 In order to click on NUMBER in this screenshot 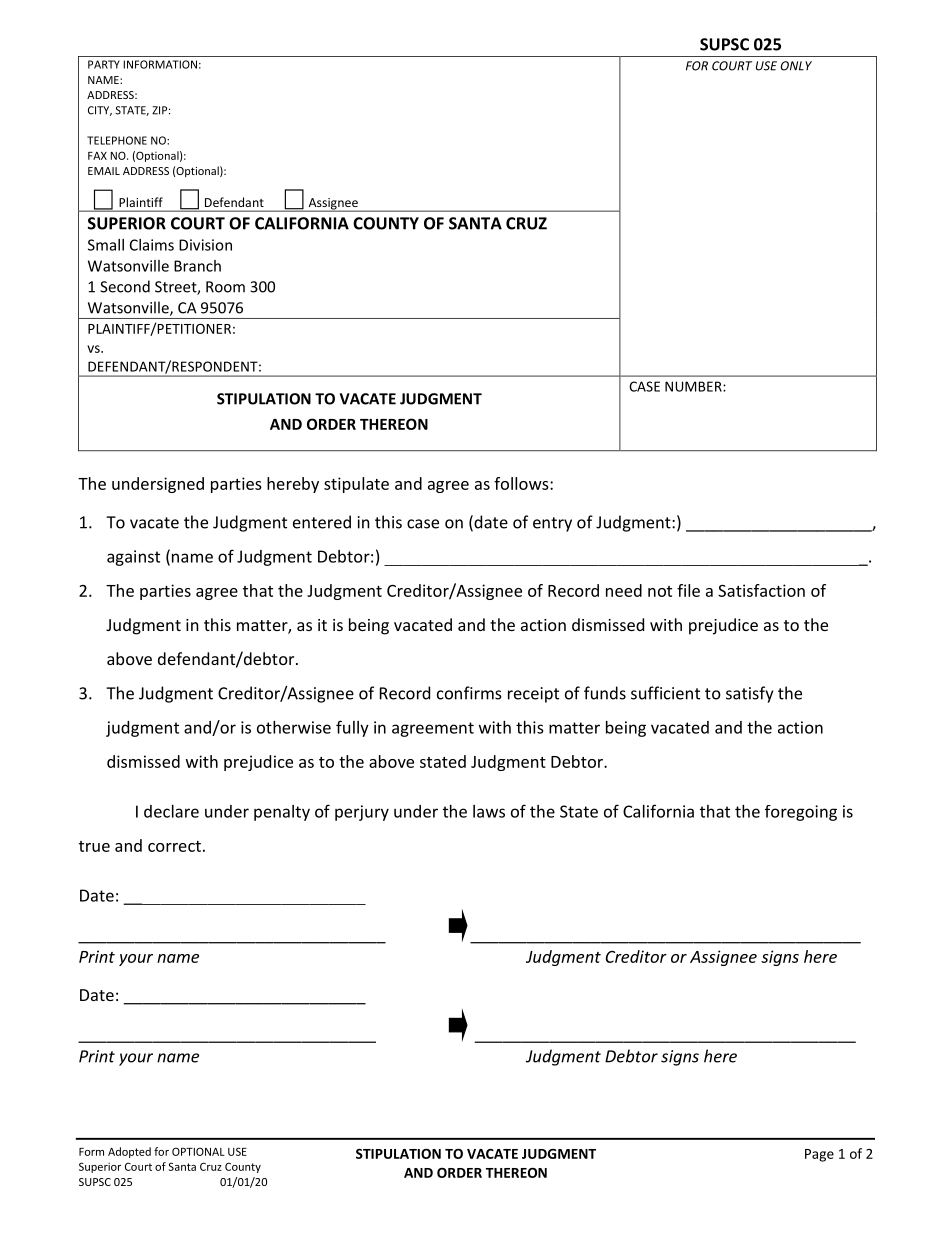, I will do `click(694, 386)`.
